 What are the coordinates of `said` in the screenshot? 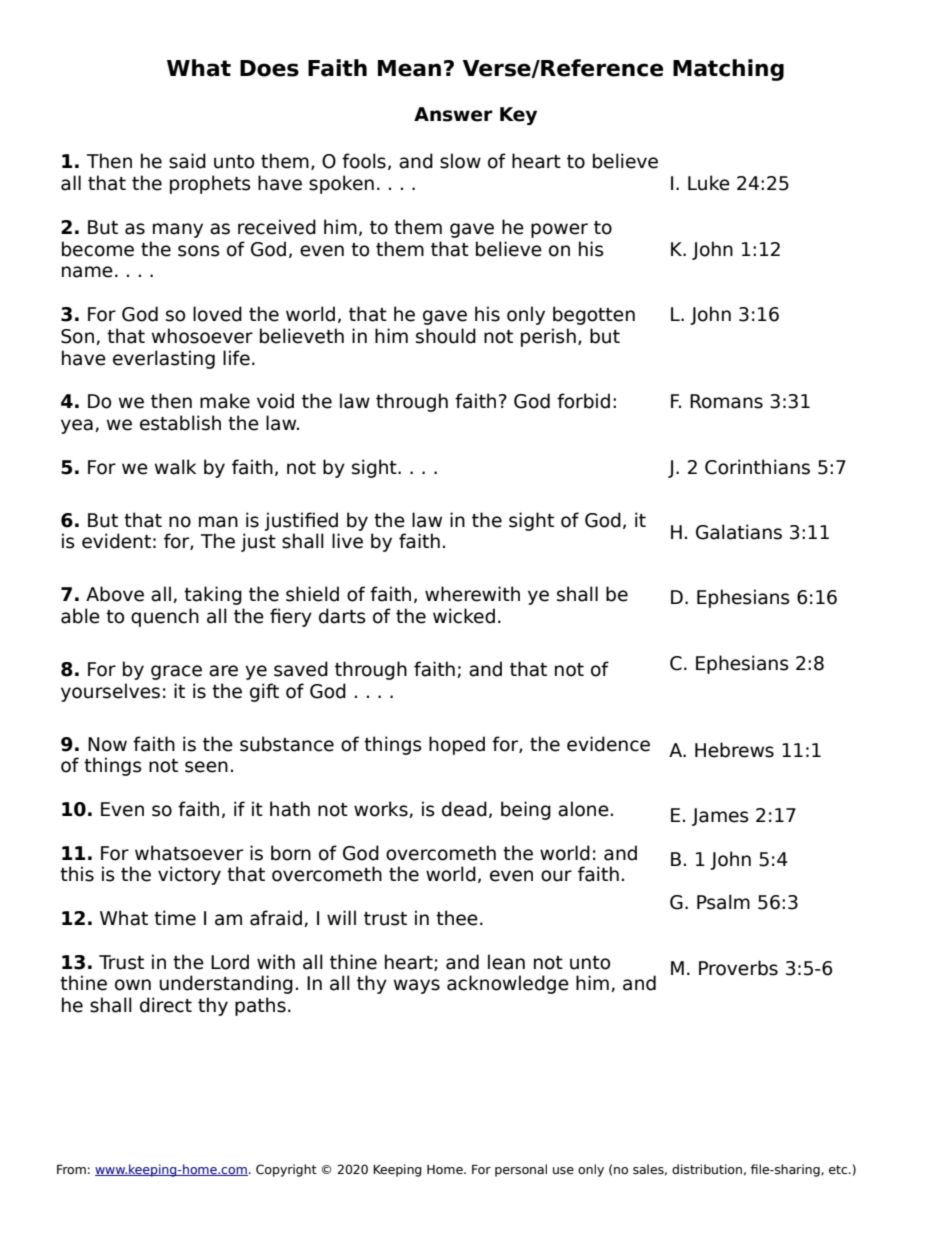 It's located at (187, 161).
